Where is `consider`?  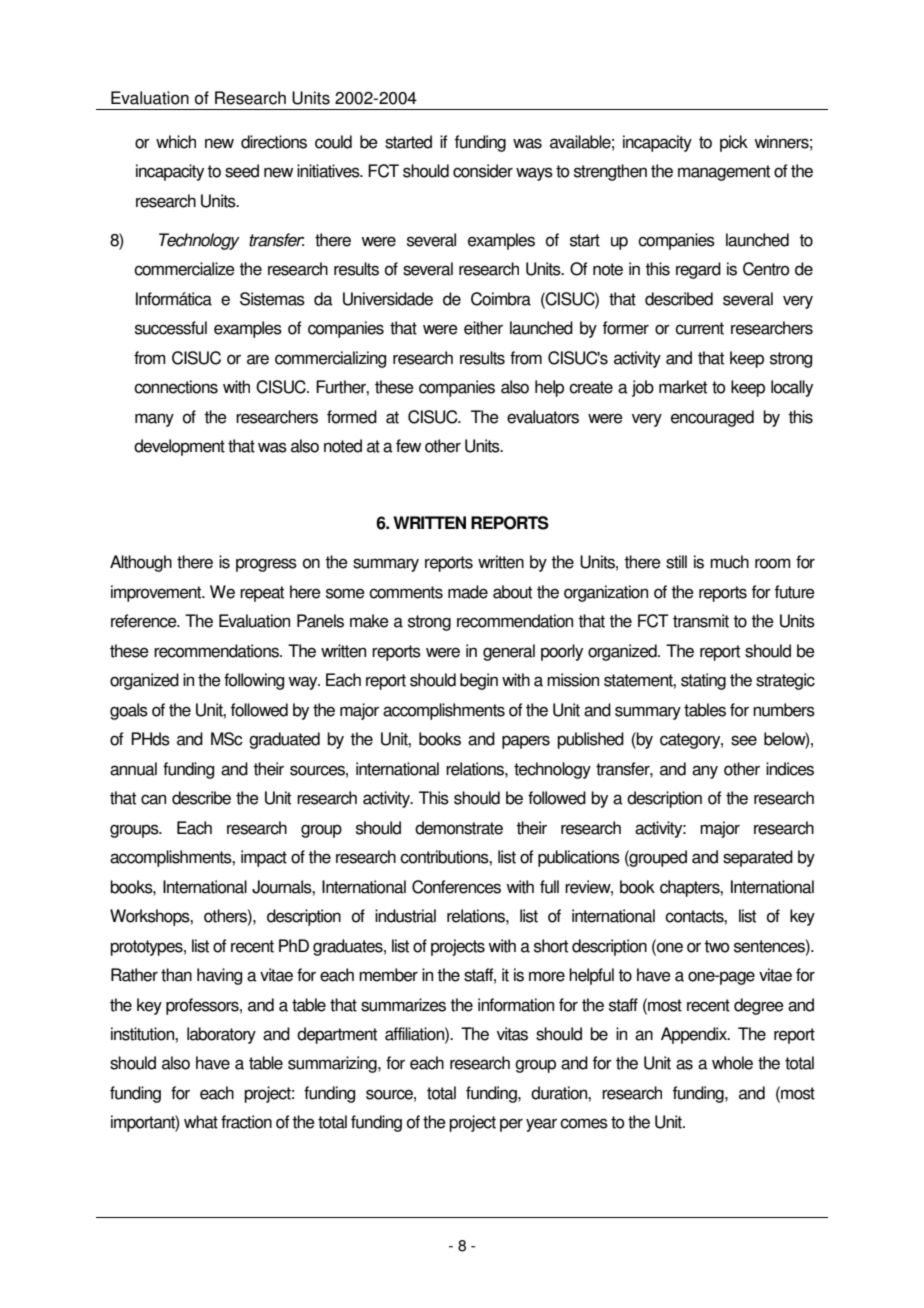
consider is located at coordinates (483, 171).
